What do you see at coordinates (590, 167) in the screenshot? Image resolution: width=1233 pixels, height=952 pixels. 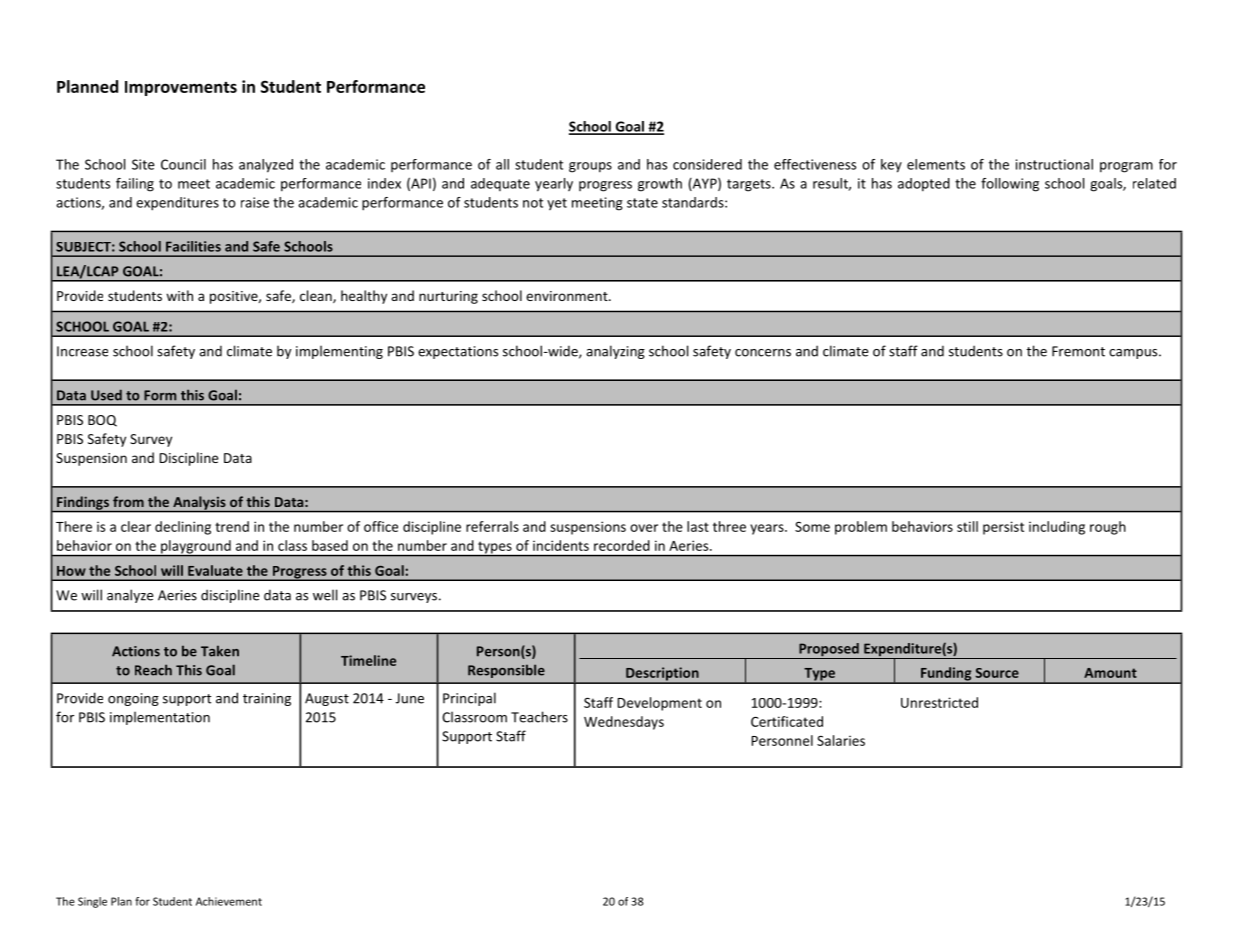 I see `groups` at bounding box center [590, 167].
